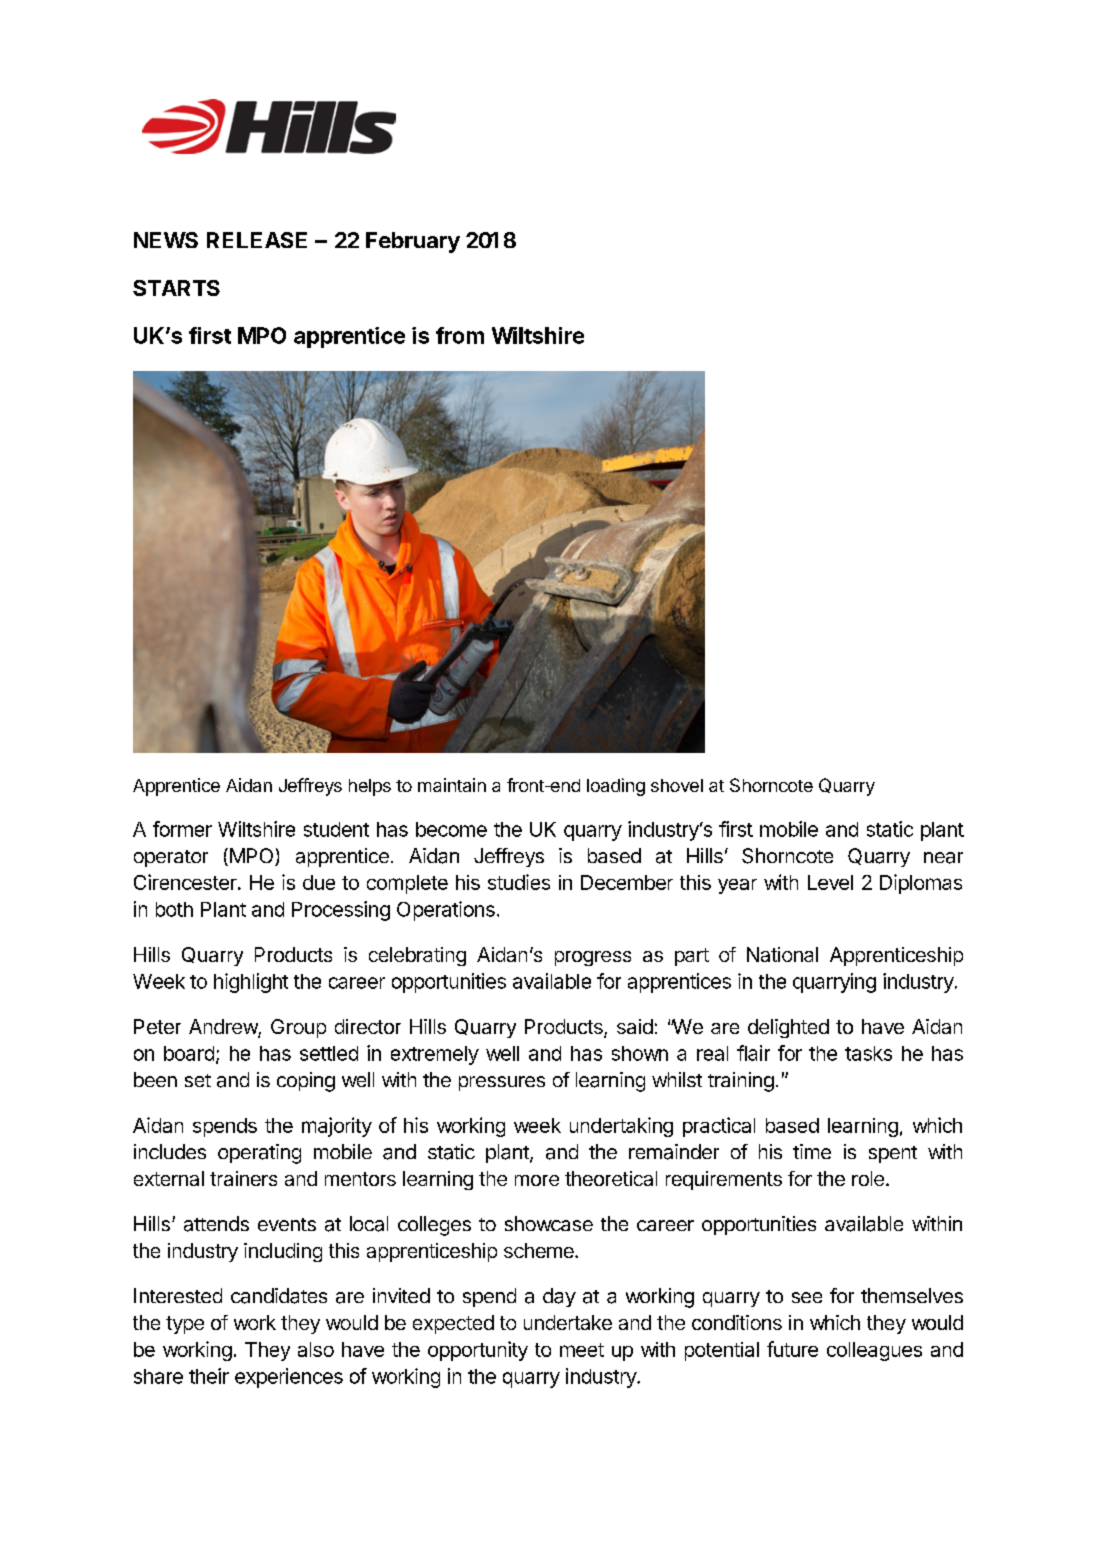  Describe the element at coordinates (370, 787) in the document. I see `helps` at that location.
